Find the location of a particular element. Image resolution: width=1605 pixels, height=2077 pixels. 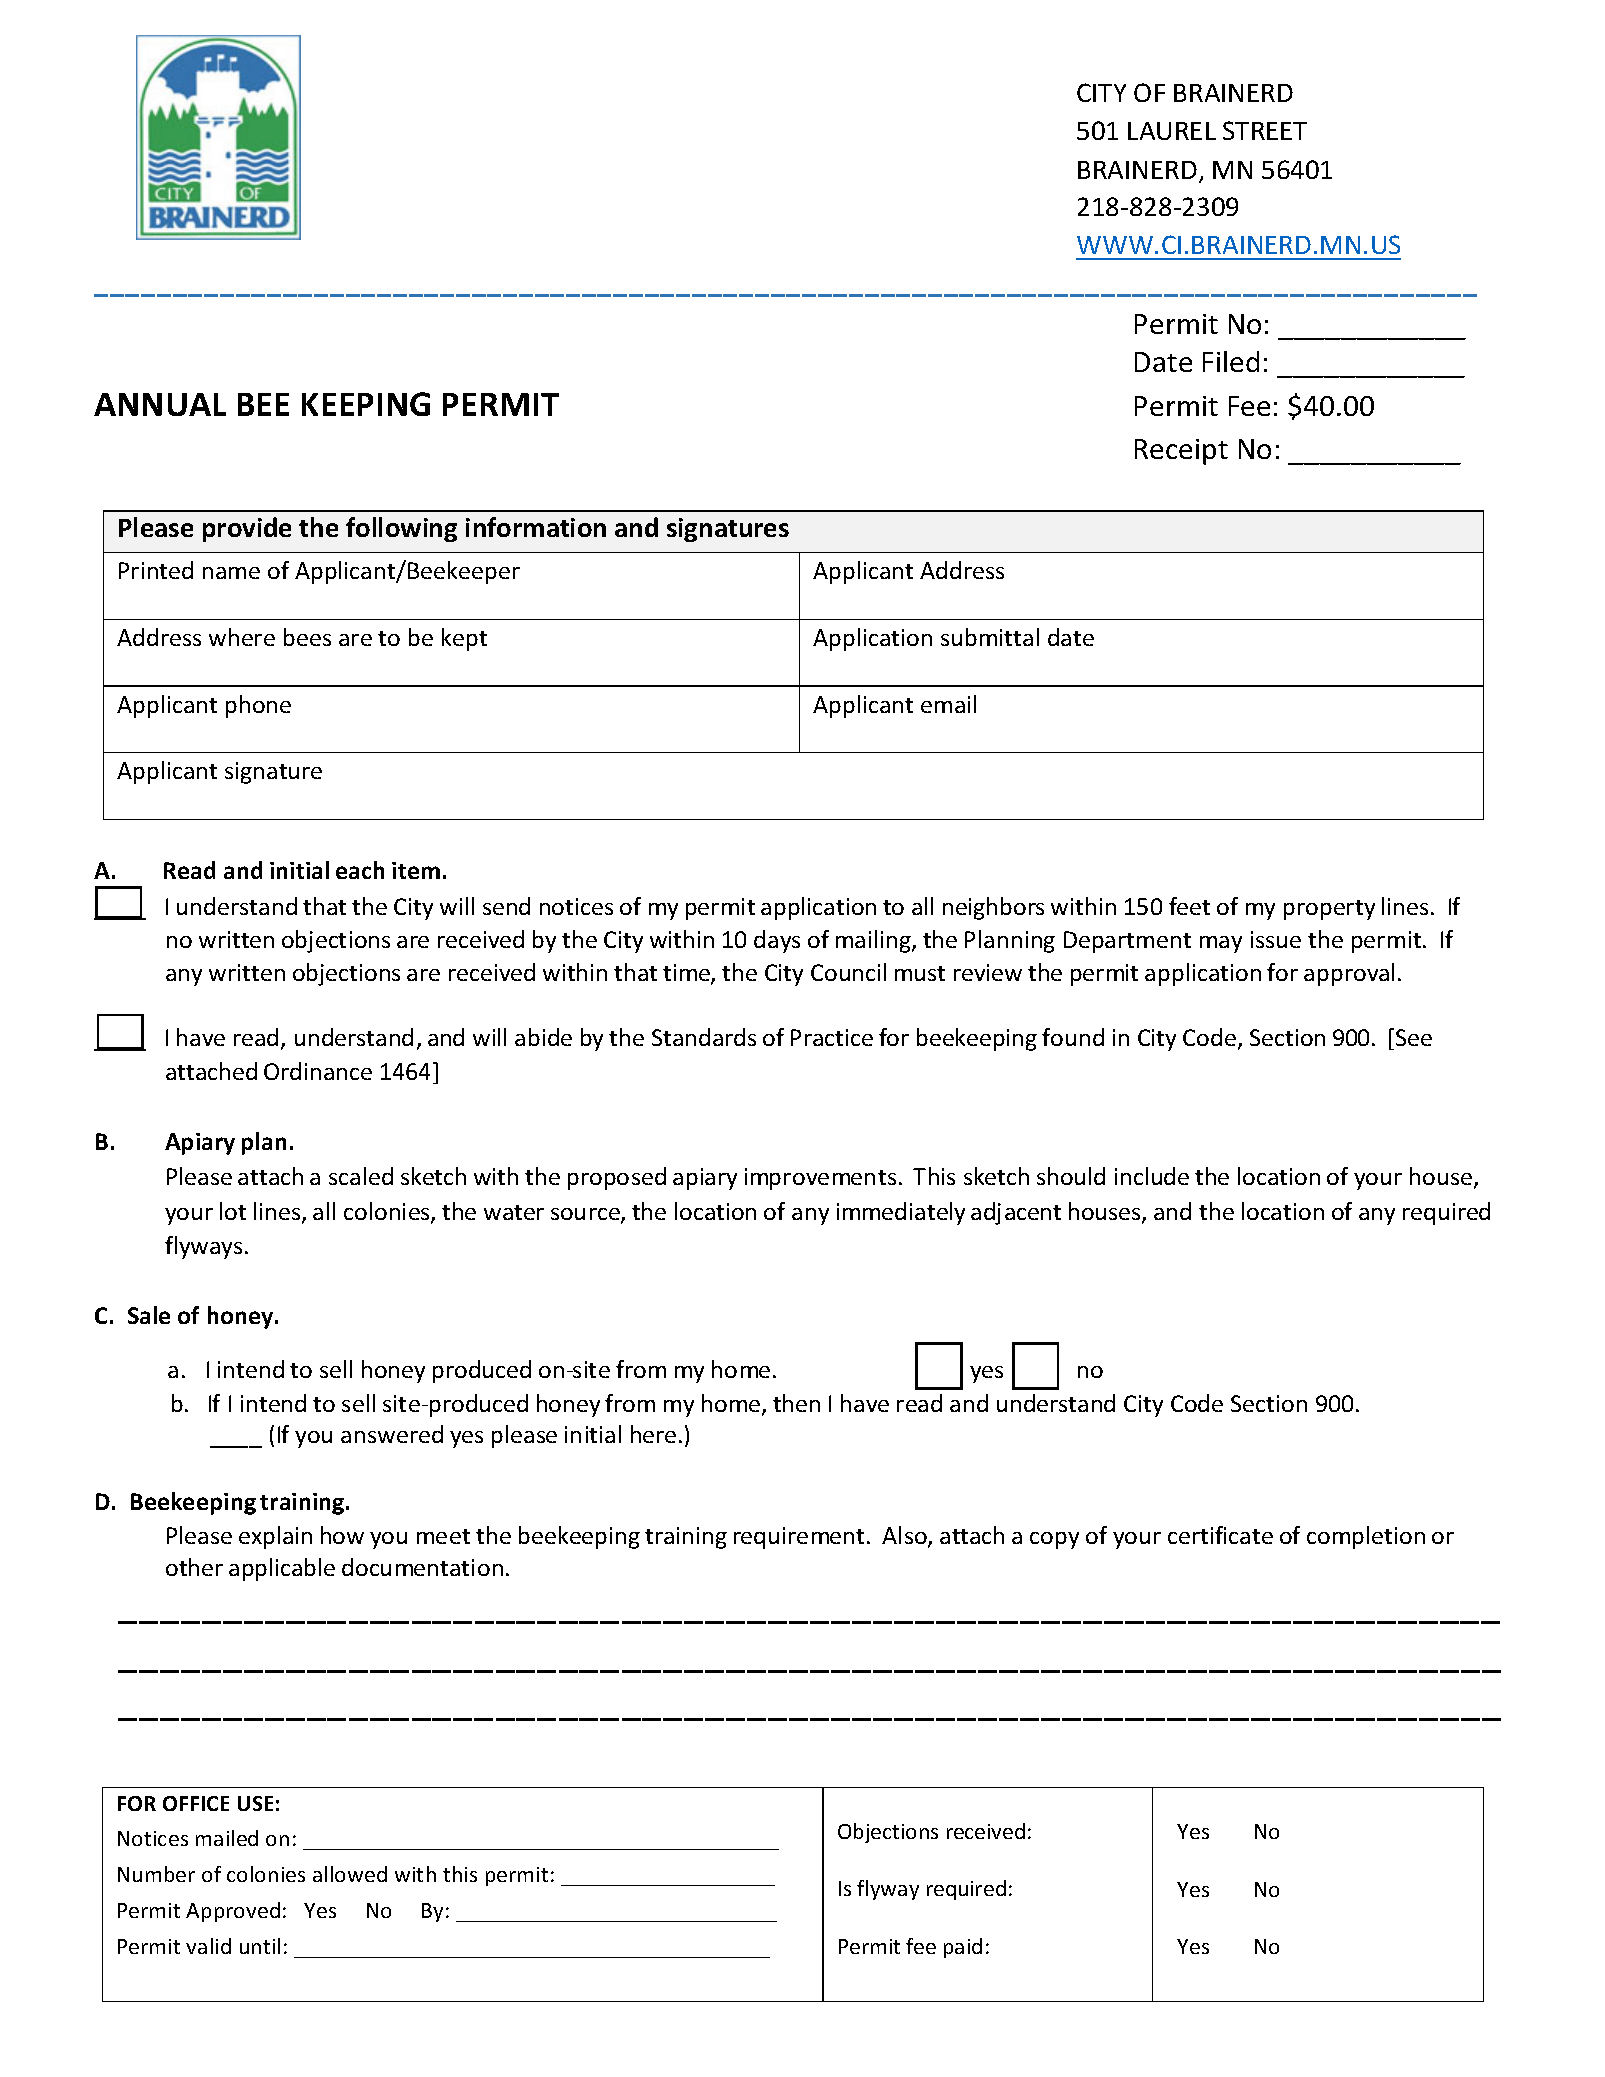

Practice is located at coordinates (832, 1037).
